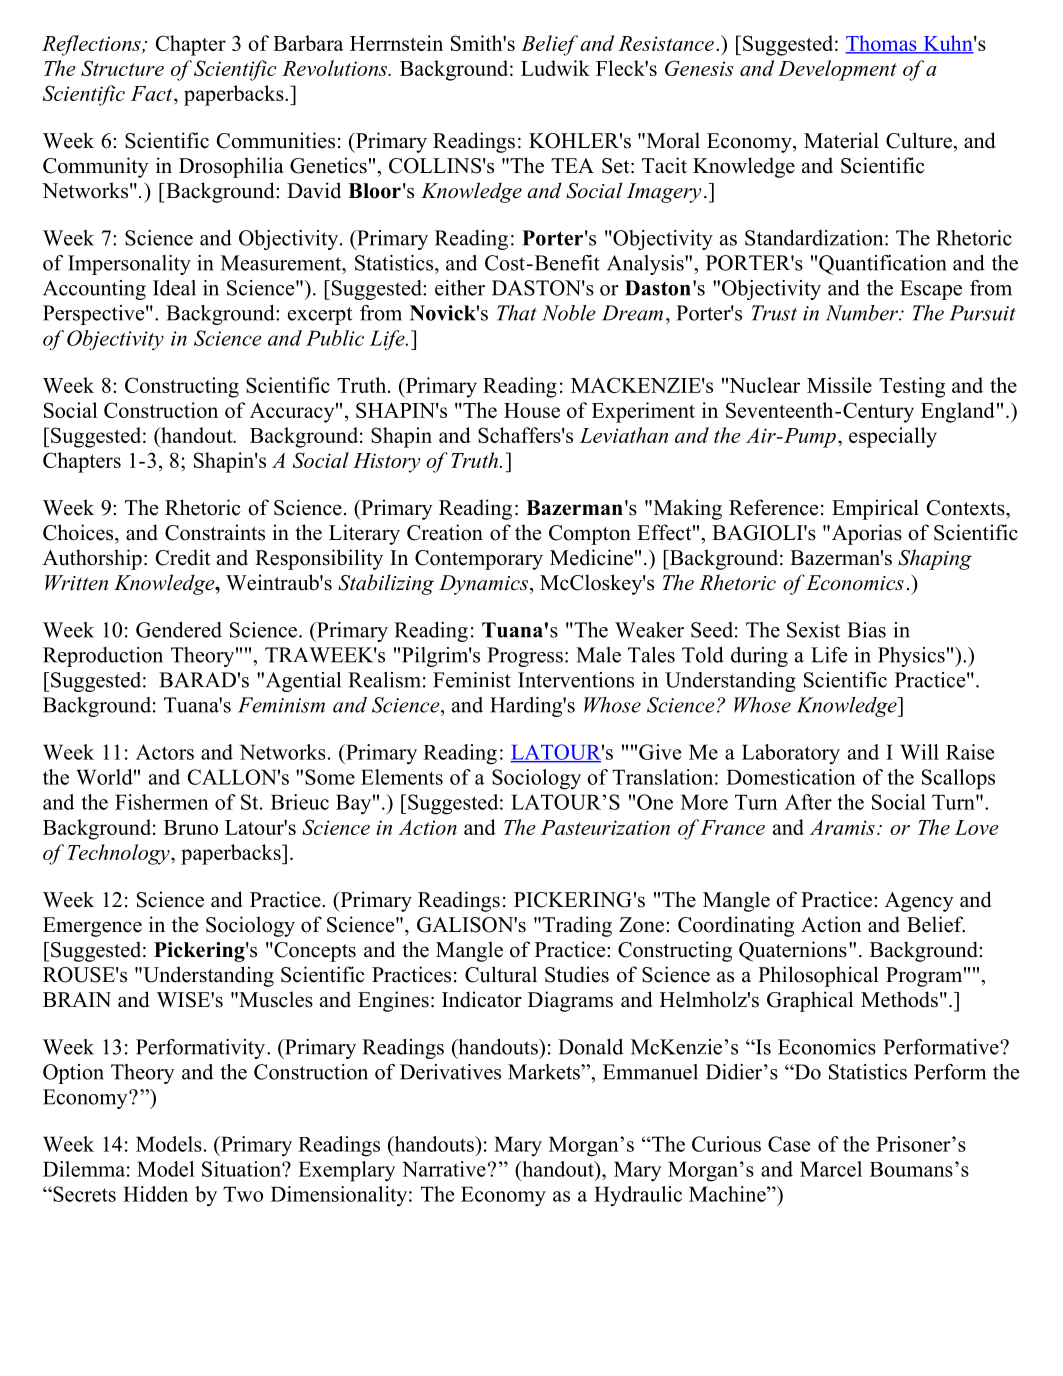 The image size is (1063, 1376). I want to click on Fact, so click(153, 93).
